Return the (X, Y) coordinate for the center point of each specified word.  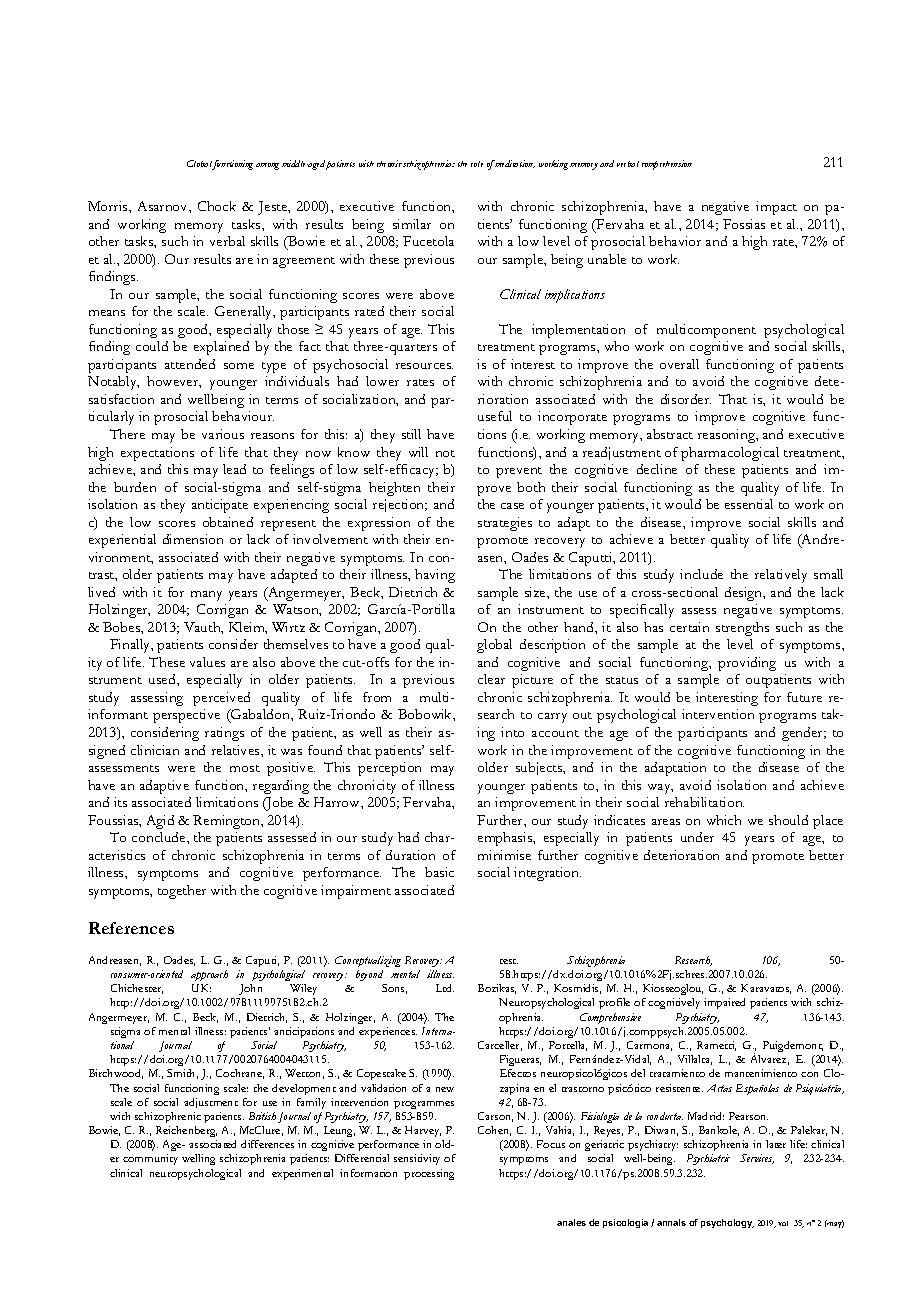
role (477, 164)
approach (209, 975)
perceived (221, 699)
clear (491, 679)
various (223, 434)
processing (429, 1174)
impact (776, 208)
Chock (217, 206)
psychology (727, 1223)
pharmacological (730, 454)
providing (747, 664)
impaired (724, 1003)
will (418, 452)
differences (267, 1144)
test (509, 961)
